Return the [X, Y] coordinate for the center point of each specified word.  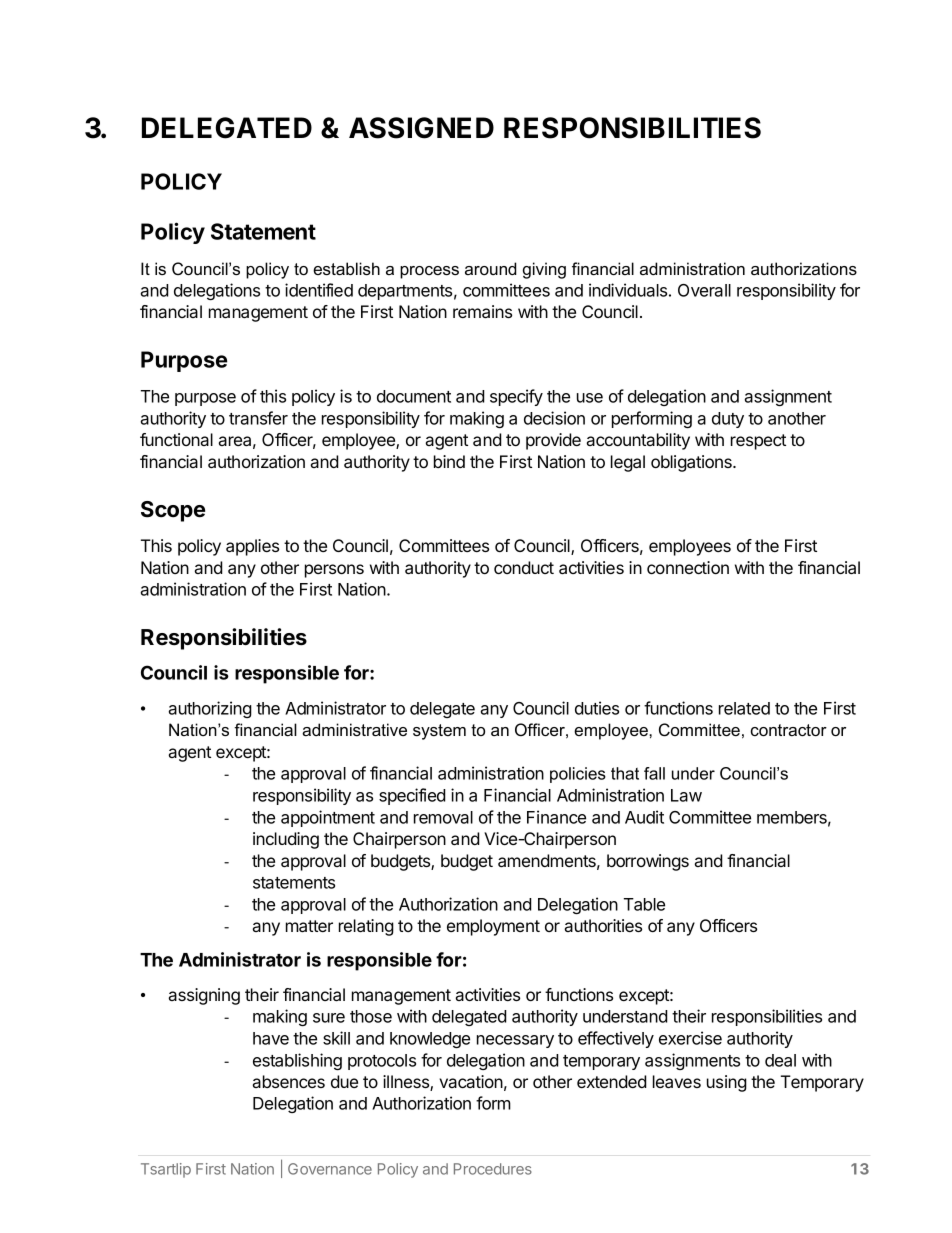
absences [289, 1081]
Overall [704, 290]
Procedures [493, 1169]
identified [319, 290]
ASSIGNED [421, 128]
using [727, 1083]
